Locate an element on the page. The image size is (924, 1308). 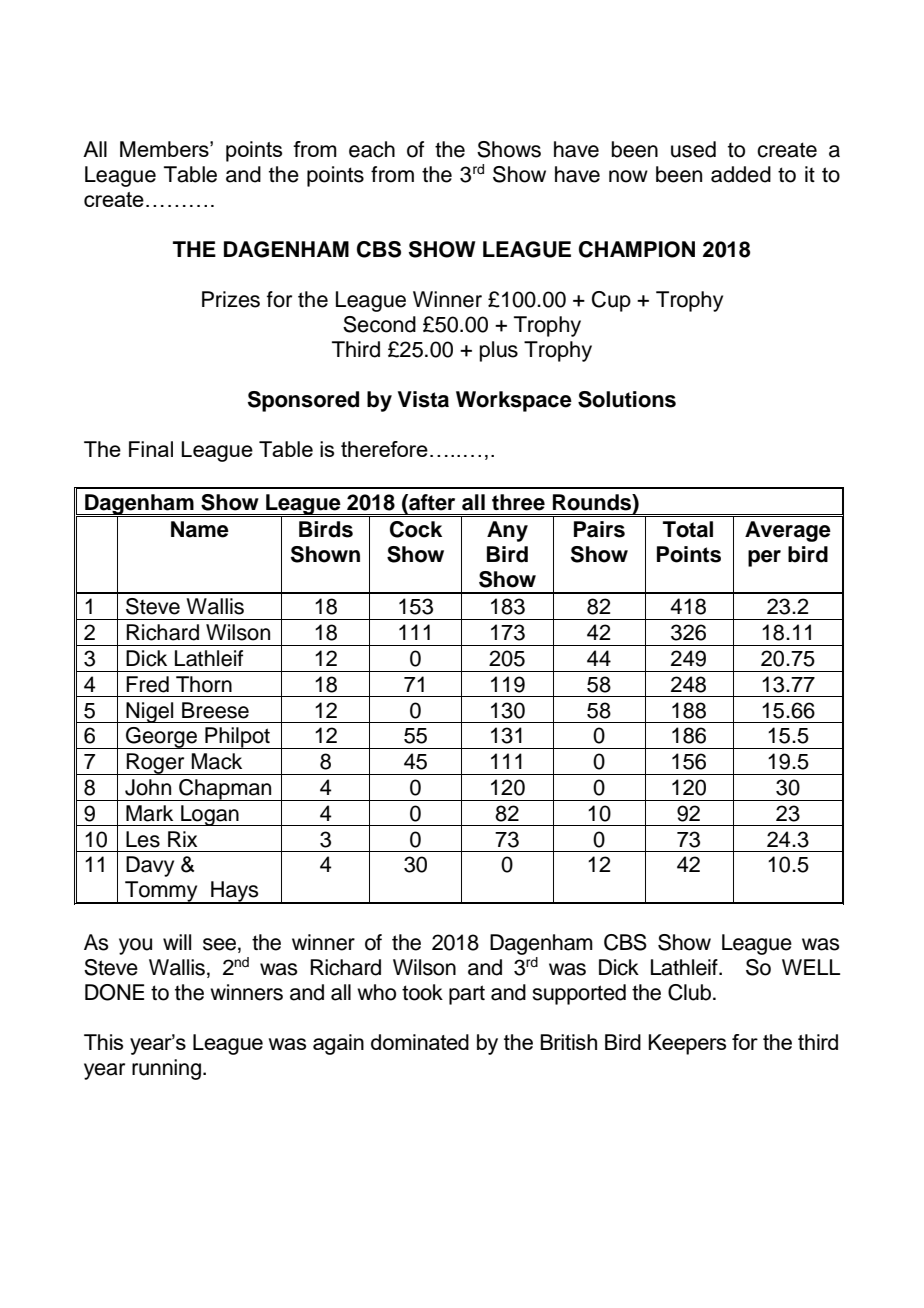
Solutions is located at coordinates (627, 399).
